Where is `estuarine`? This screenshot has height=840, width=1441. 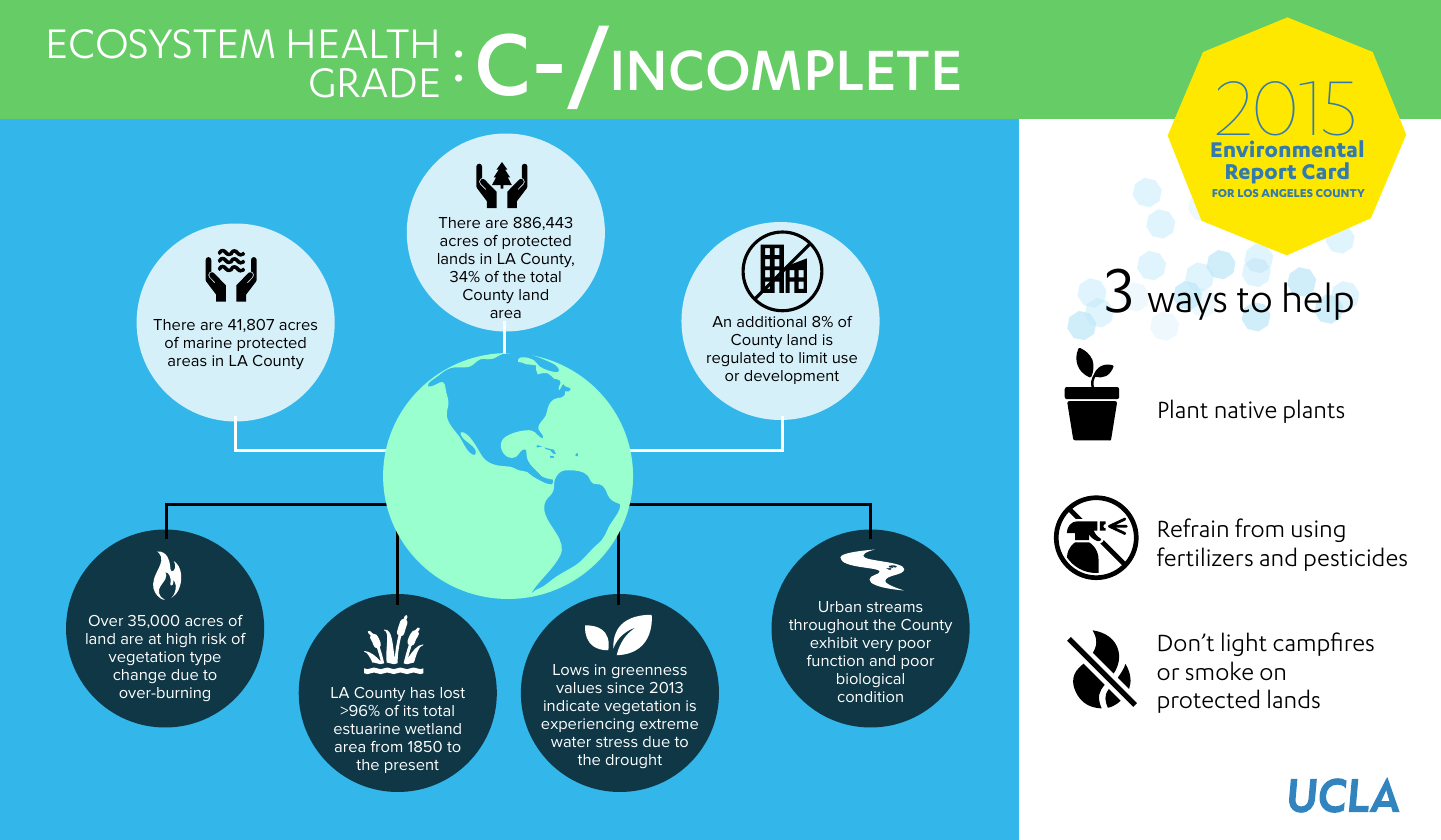
estuarine is located at coordinates (367, 728).
